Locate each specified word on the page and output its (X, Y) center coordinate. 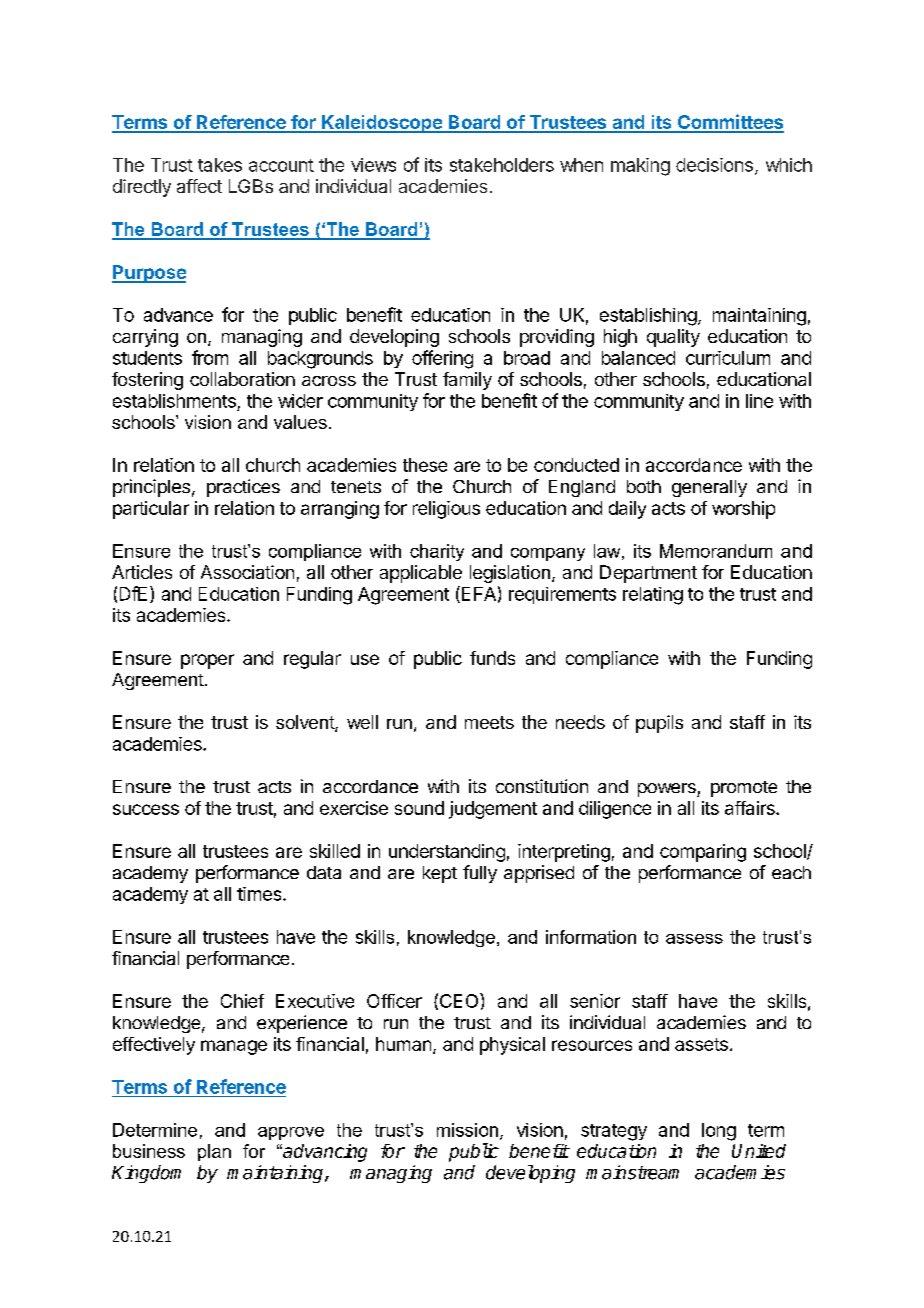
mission (467, 1130)
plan (214, 1152)
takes (220, 165)
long (719, 1132)
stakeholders (502, 165)
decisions (714, 165)
